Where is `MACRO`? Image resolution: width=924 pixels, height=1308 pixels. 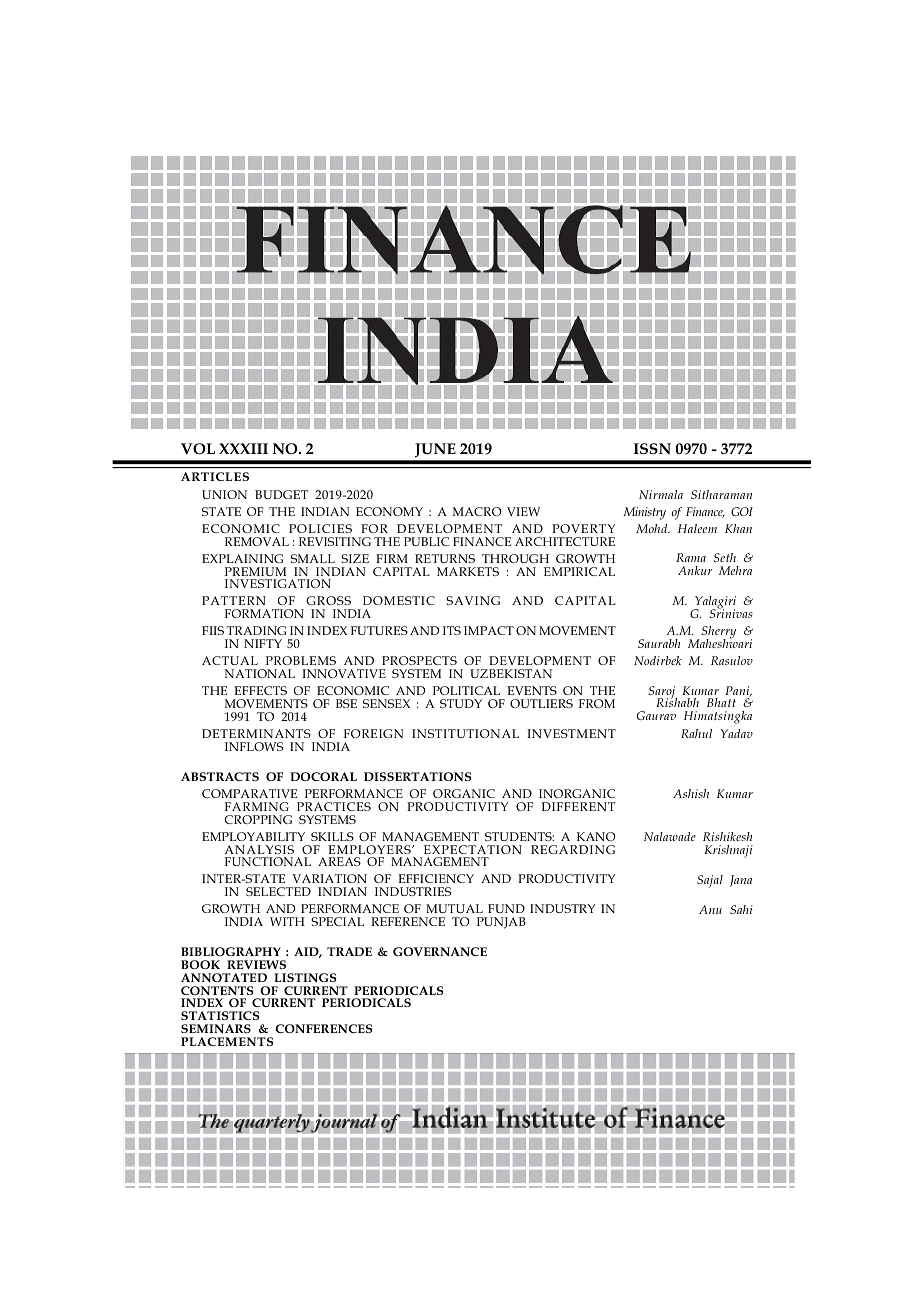 MACRO is located at coordinates (477, 511).
